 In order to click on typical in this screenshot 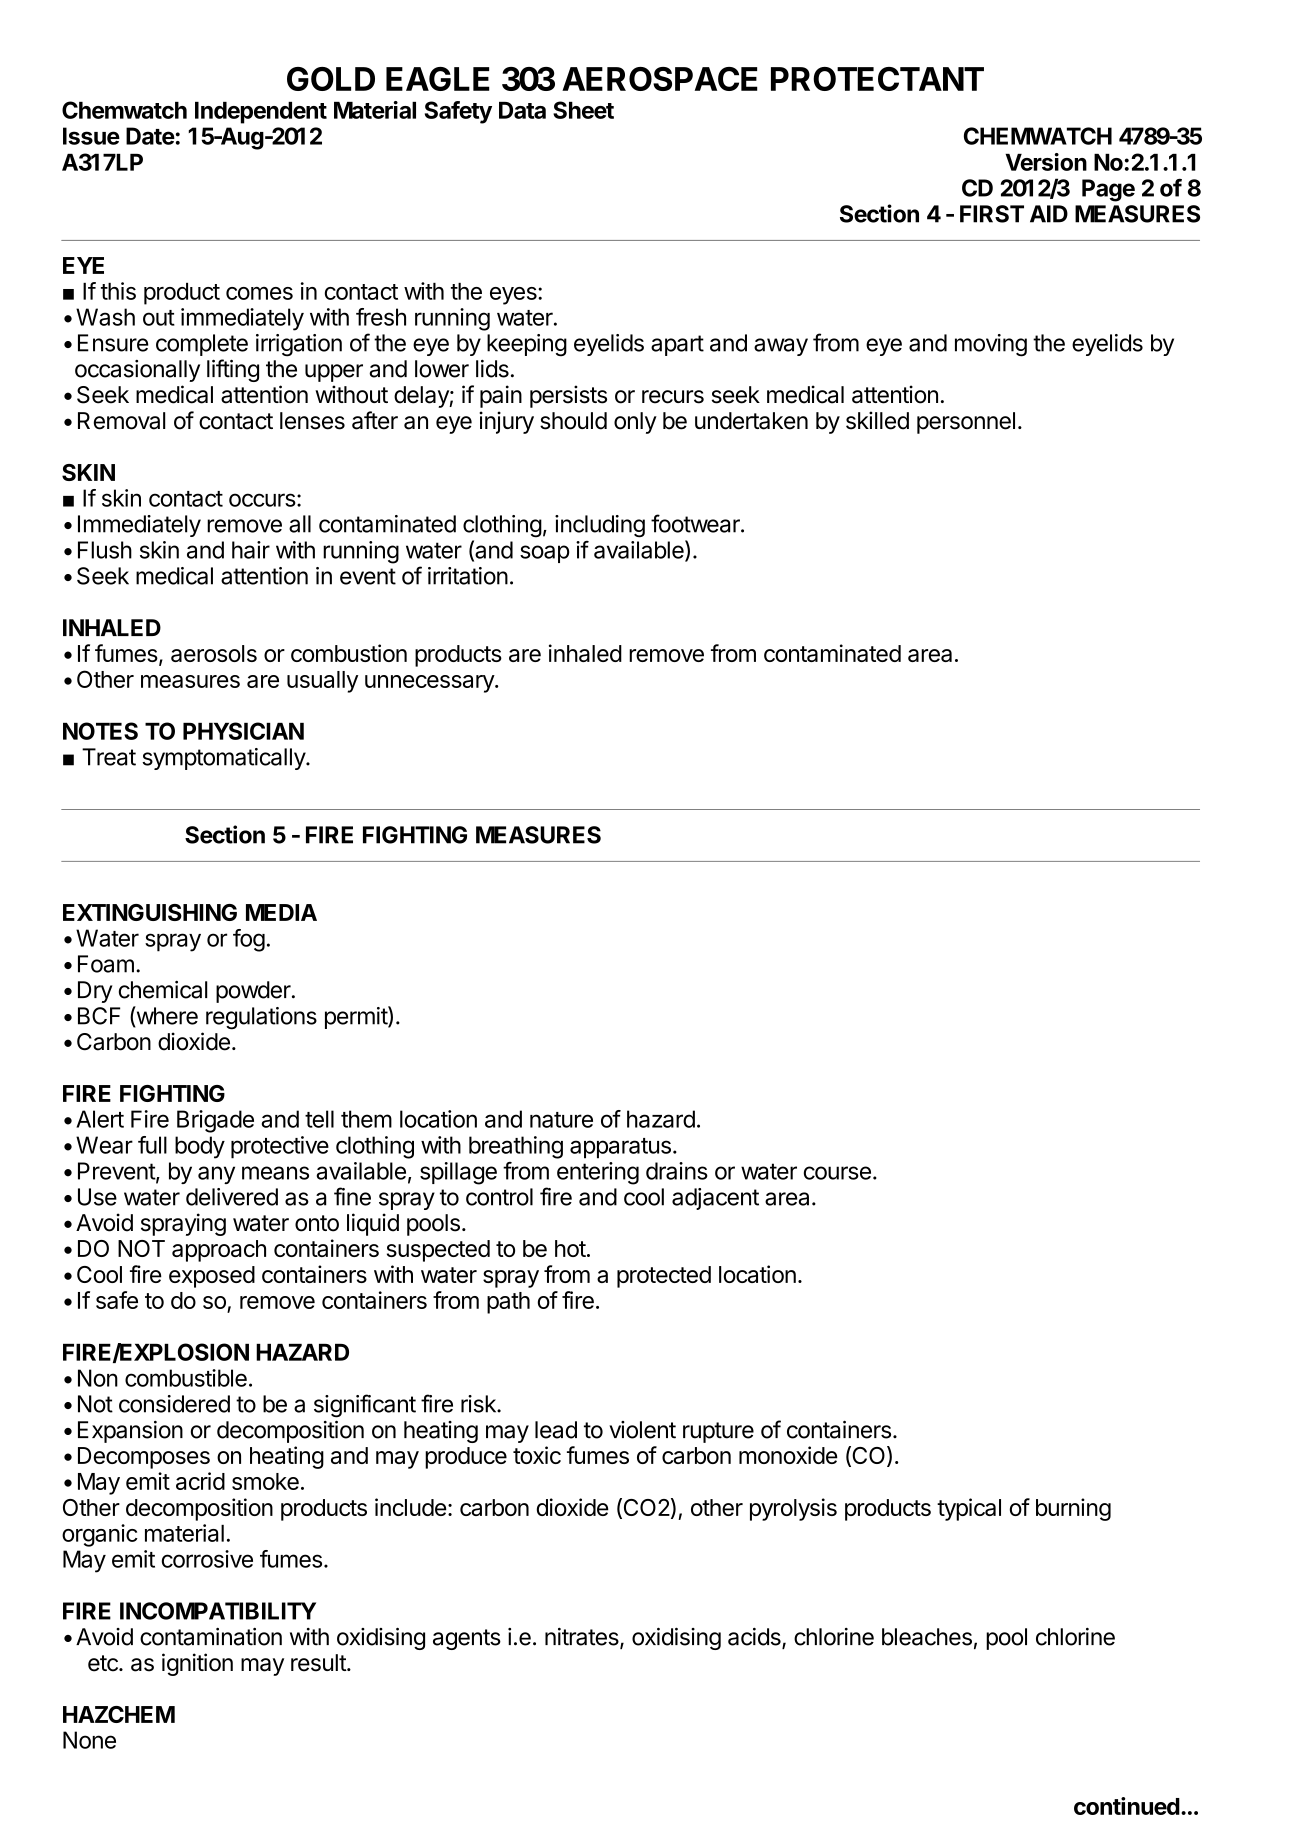, I will do `click(969, 1509)`.
